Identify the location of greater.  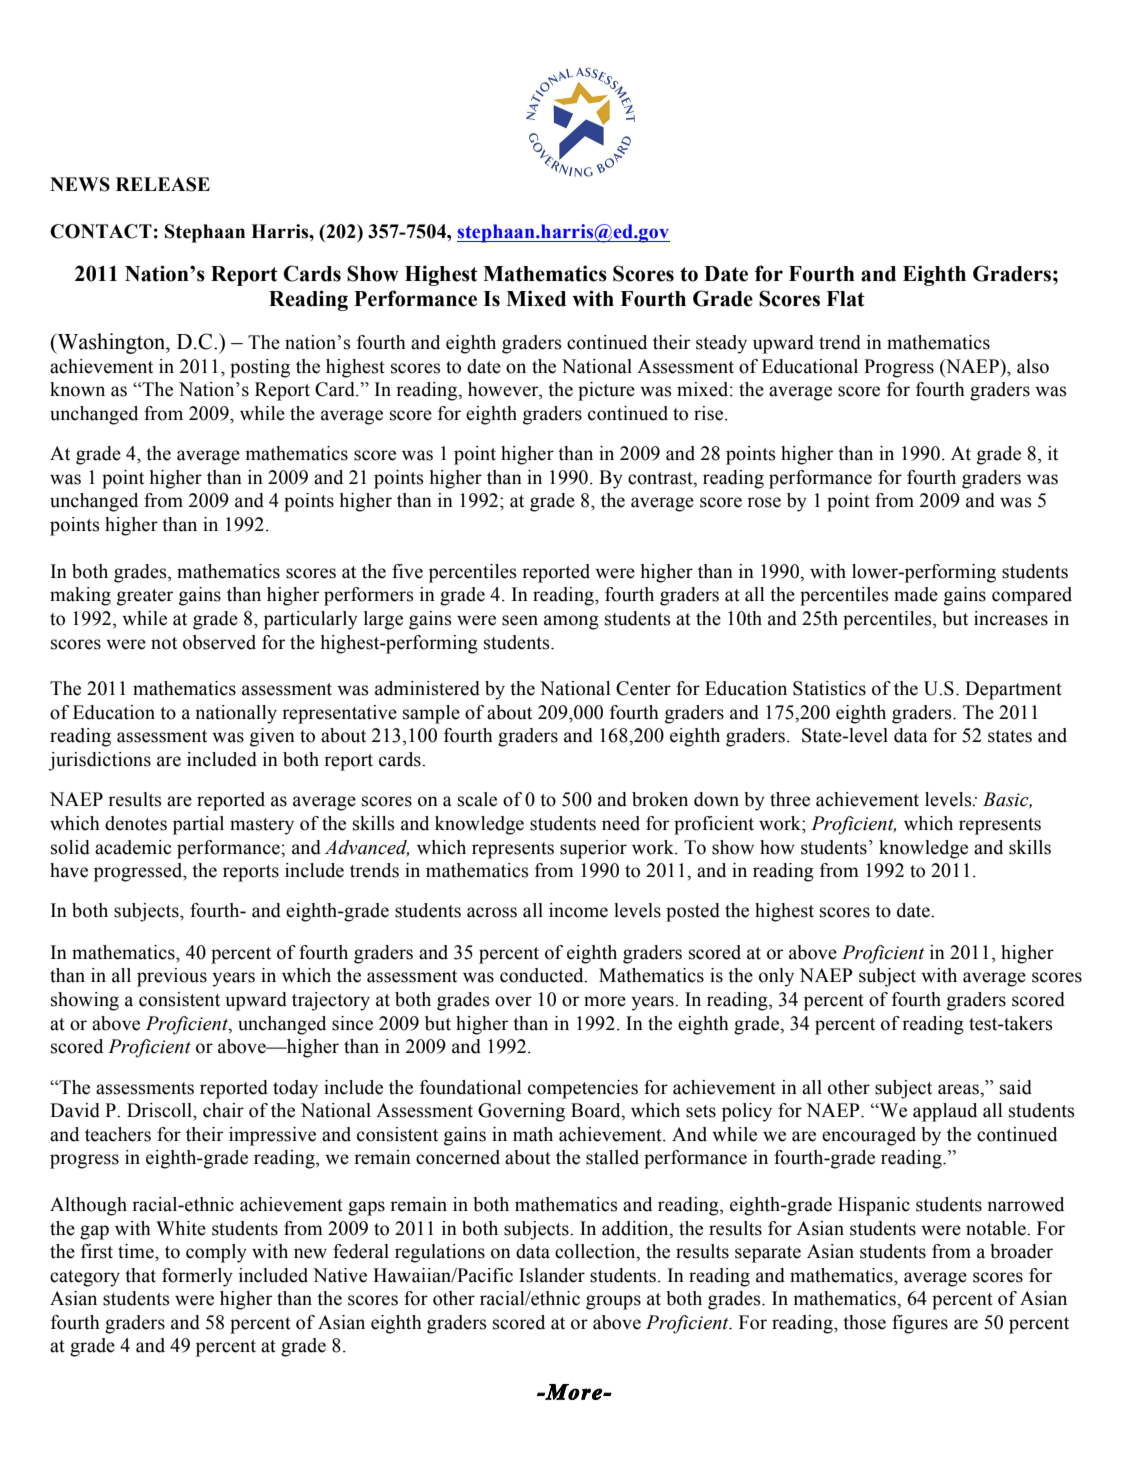
(145, 597).
